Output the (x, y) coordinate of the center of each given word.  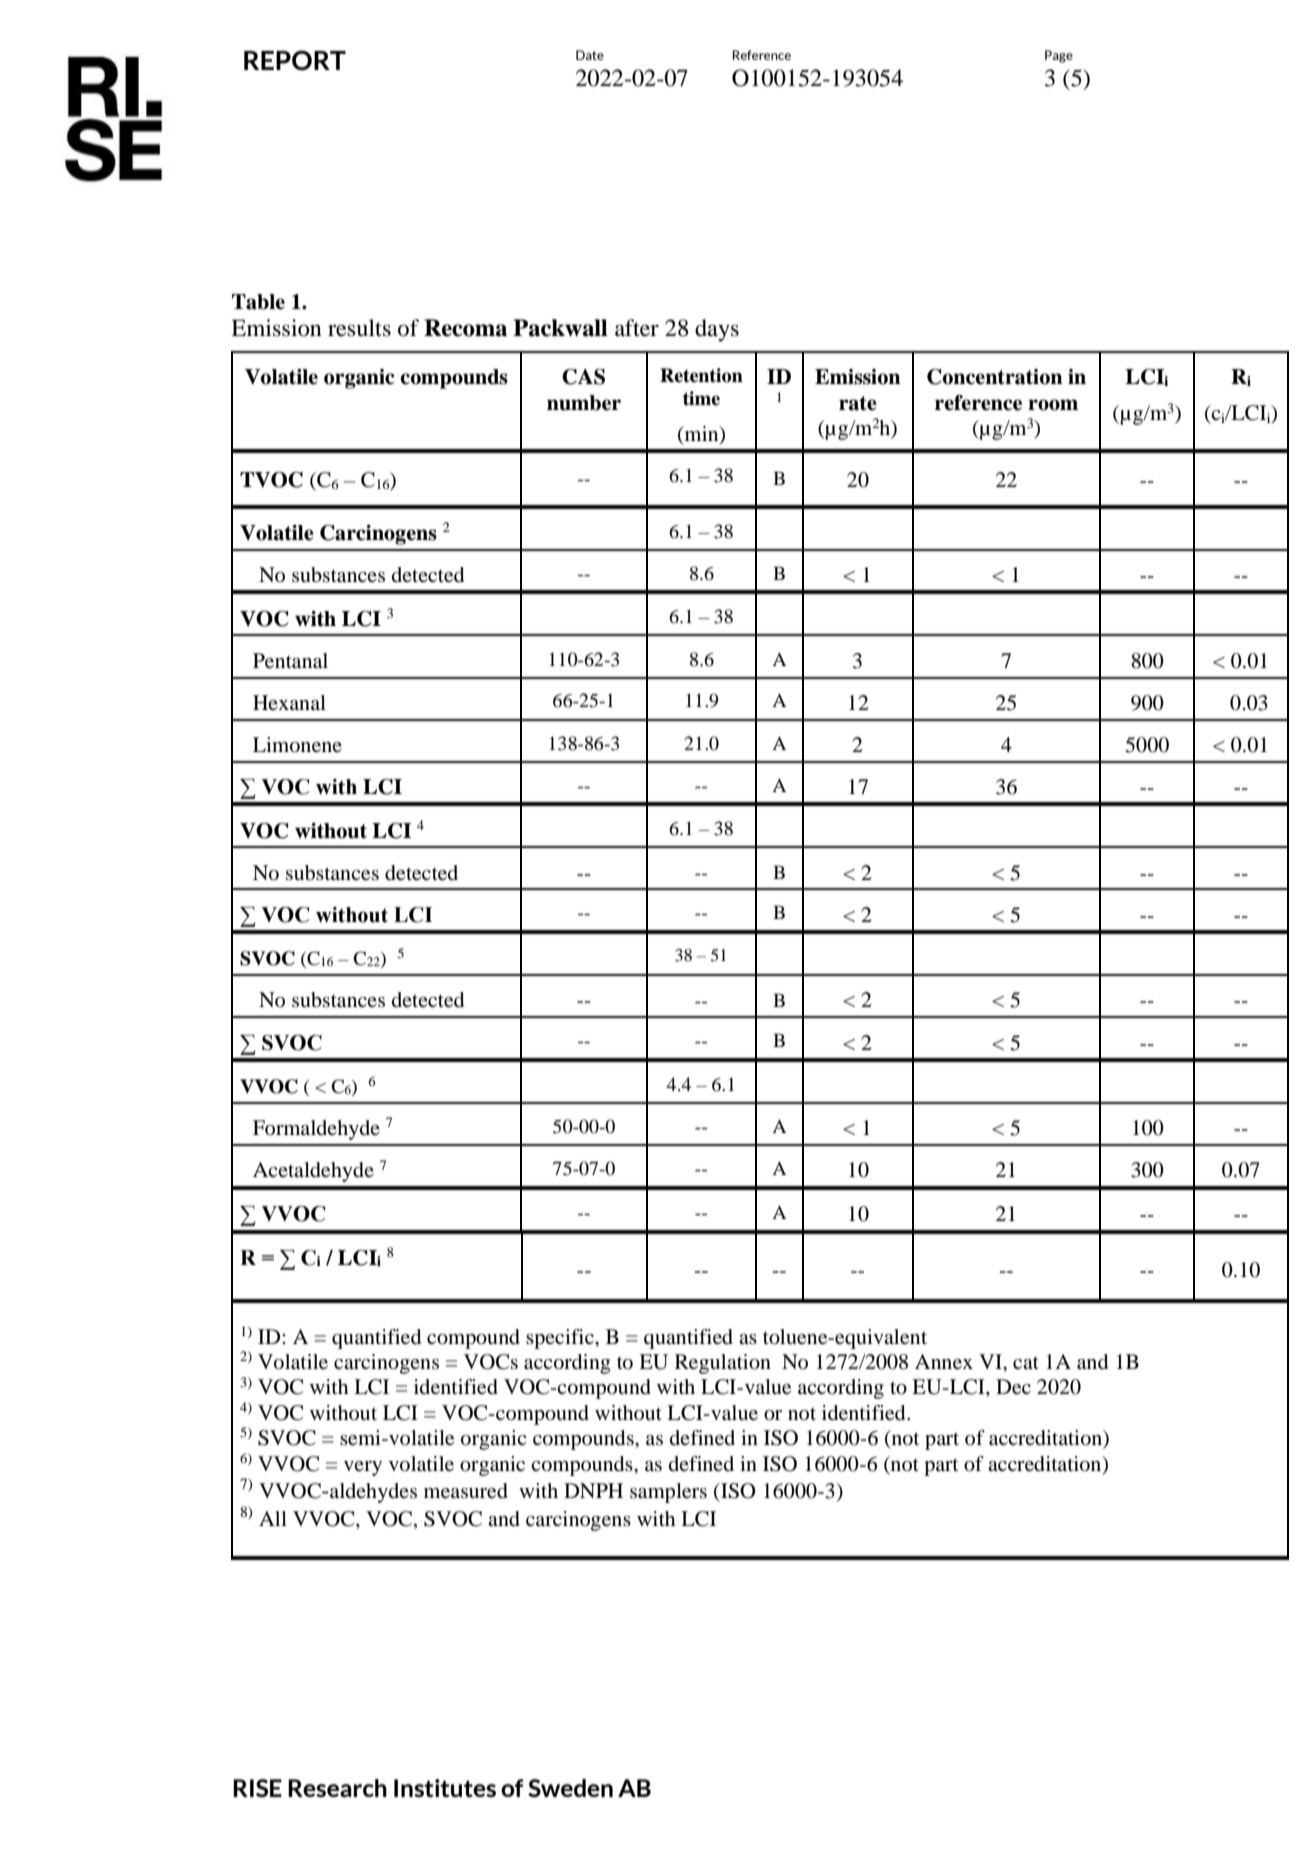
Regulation (723, 1364)
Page (1059, 56)
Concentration (995, 377)
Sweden (570, 1788)
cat (1026, 1362)
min (701, 433)
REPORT (295, 60)
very (363, 1468)
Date (590, 55)
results (359, 328)
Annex (944, 1362)
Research (337, 1788)
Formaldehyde (316, 1130)
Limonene (297, 745)
